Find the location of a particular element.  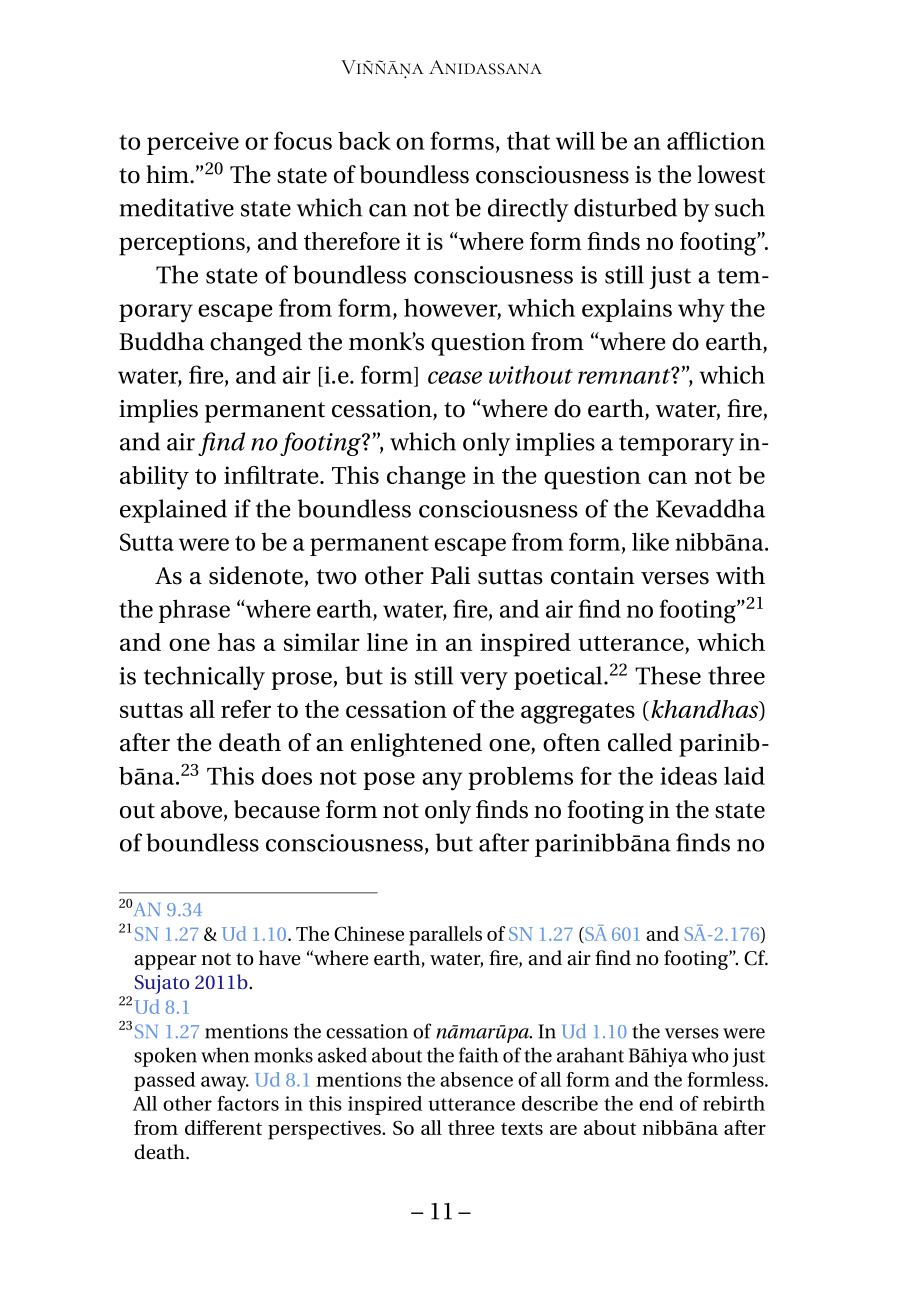

why is located at coordinates (701, 311).
